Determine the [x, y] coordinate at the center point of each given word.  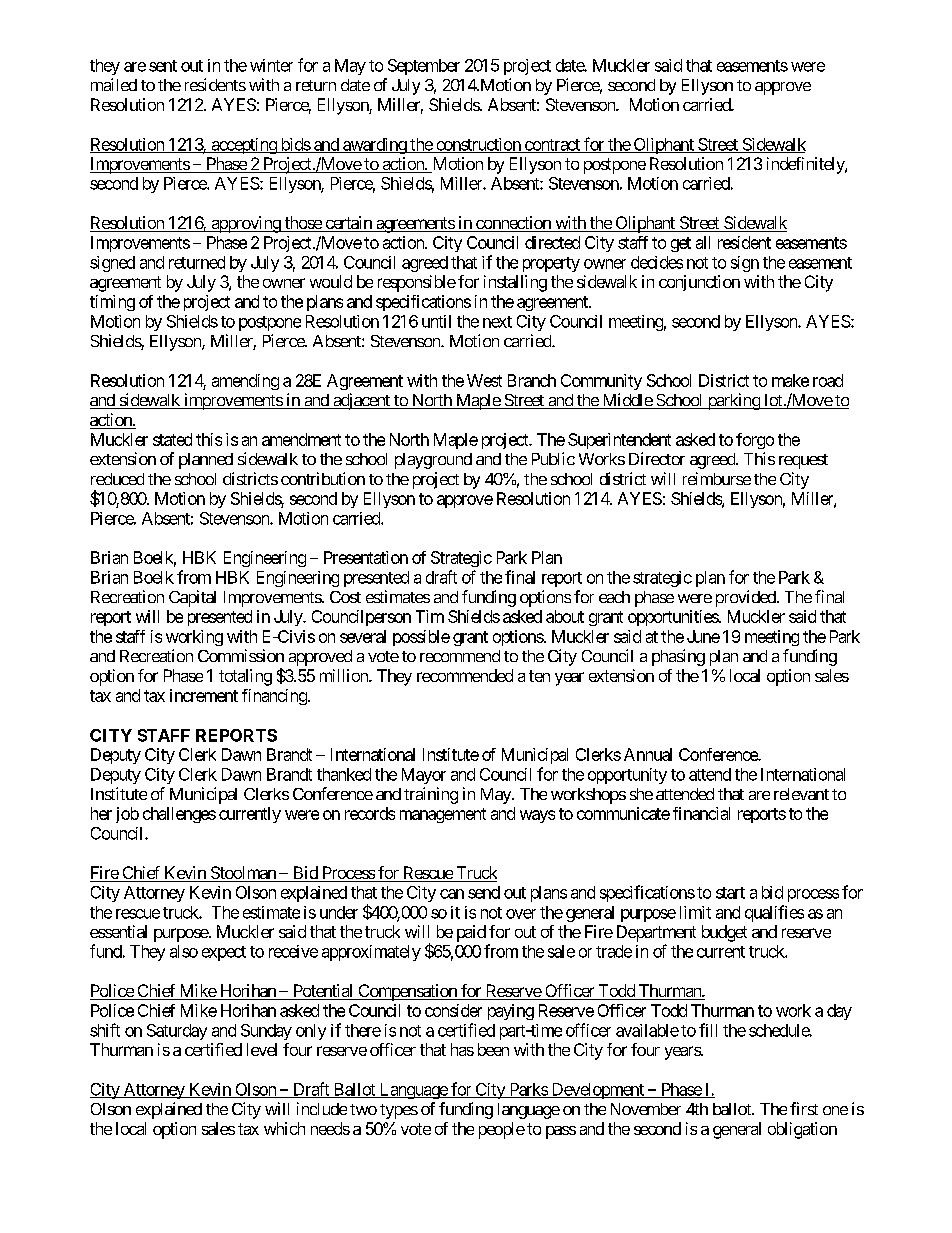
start [730, 893]
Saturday [177, 1032]
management [443, 815]
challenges [179, 815]
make [790, 380]
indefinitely [806, 165]
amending [245, 382]
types [399, 1111]
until [436, 321]
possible [421, 638]
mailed [114, 84]
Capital [192, 598]
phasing [678, 657]
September [424, 67]
